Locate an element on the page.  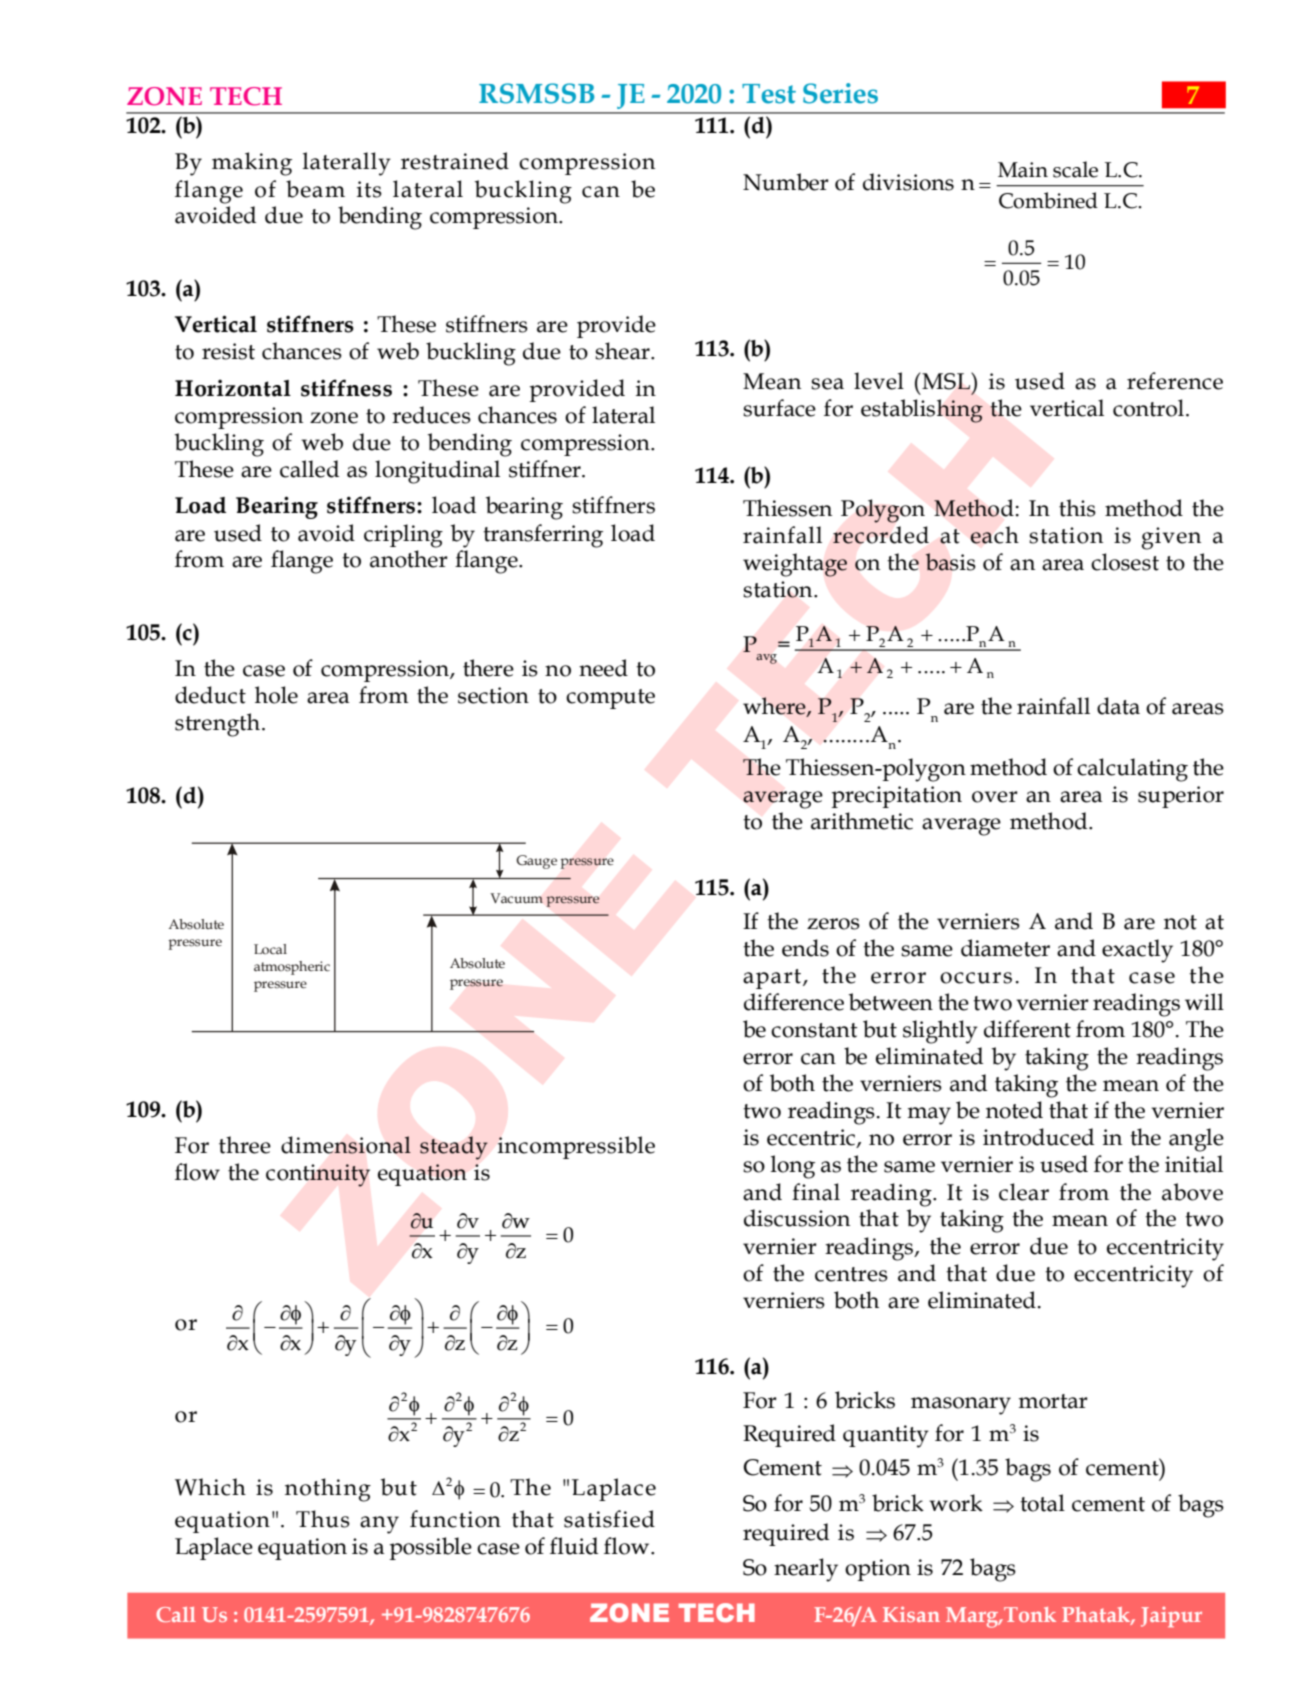
clear is located at coordinates (1024, 1192).
